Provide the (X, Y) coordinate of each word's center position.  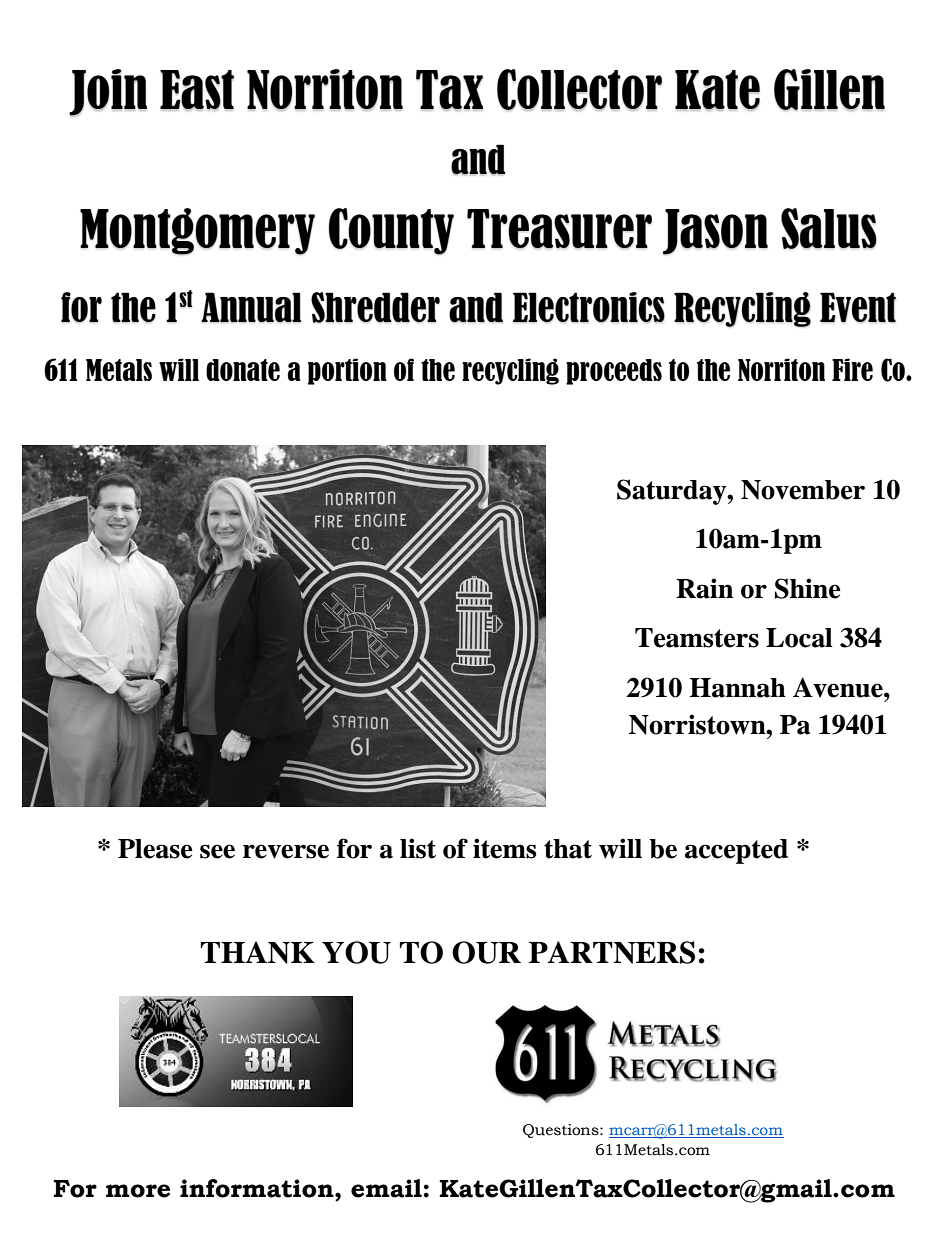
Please (155, 849)
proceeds (614, 372)
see (217, 851)
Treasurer (559, 229)
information (258, 1188)
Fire (852, 369)
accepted (736, 851)
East (197, 90)
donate (243, 370)
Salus (829, 228)
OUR (486, 952)
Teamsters (697, 638)
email (386, 1188)
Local (799, 638)
